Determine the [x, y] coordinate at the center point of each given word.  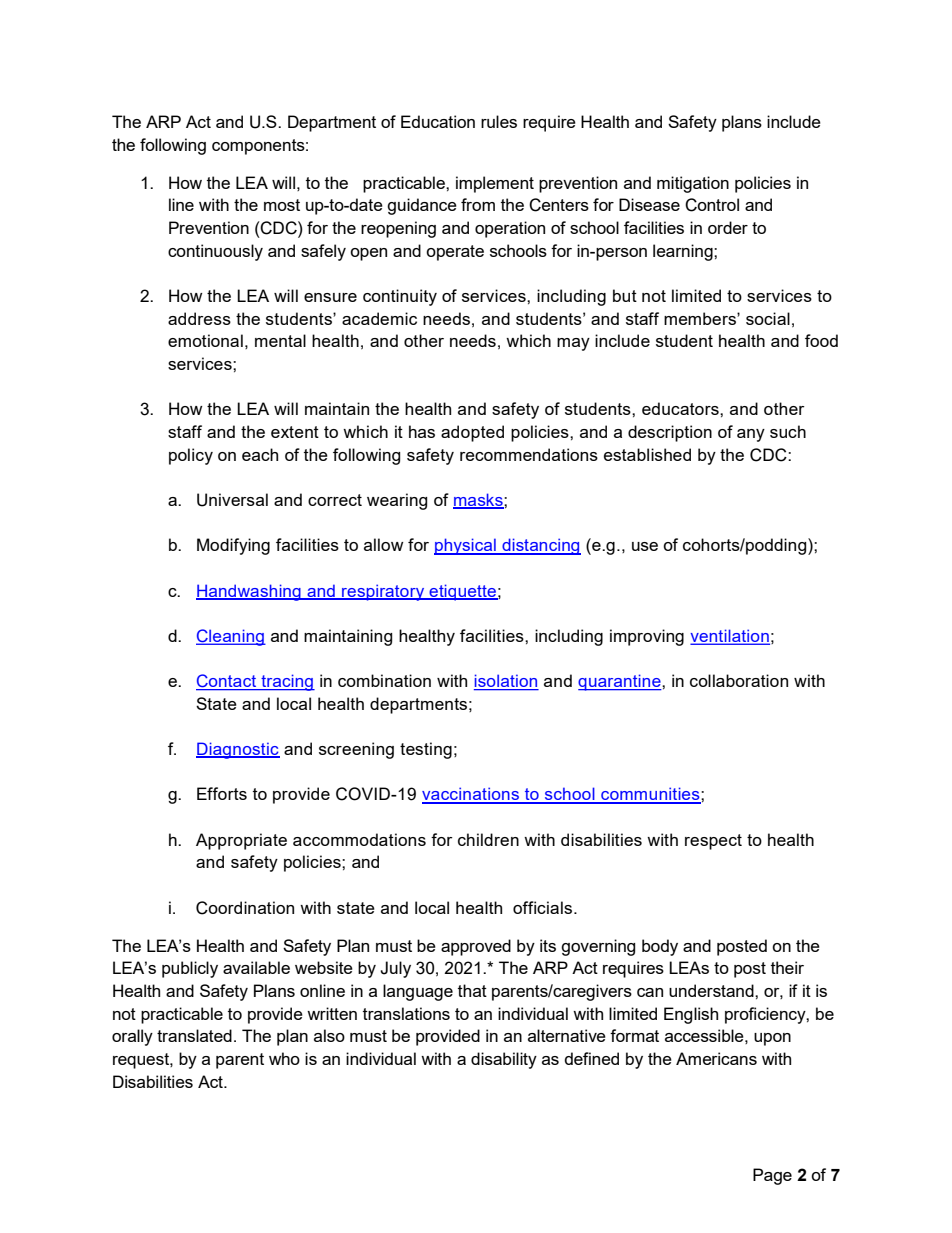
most [282, 205]
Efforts [222, 793]
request [142, 1061]
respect [713, 842]
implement [495, 184]
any [751, 435]
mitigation [693, 184]
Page [772, 1176]
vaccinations [471, 795]
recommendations [529, 454]
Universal [232, 500]
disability [504, 1060]
